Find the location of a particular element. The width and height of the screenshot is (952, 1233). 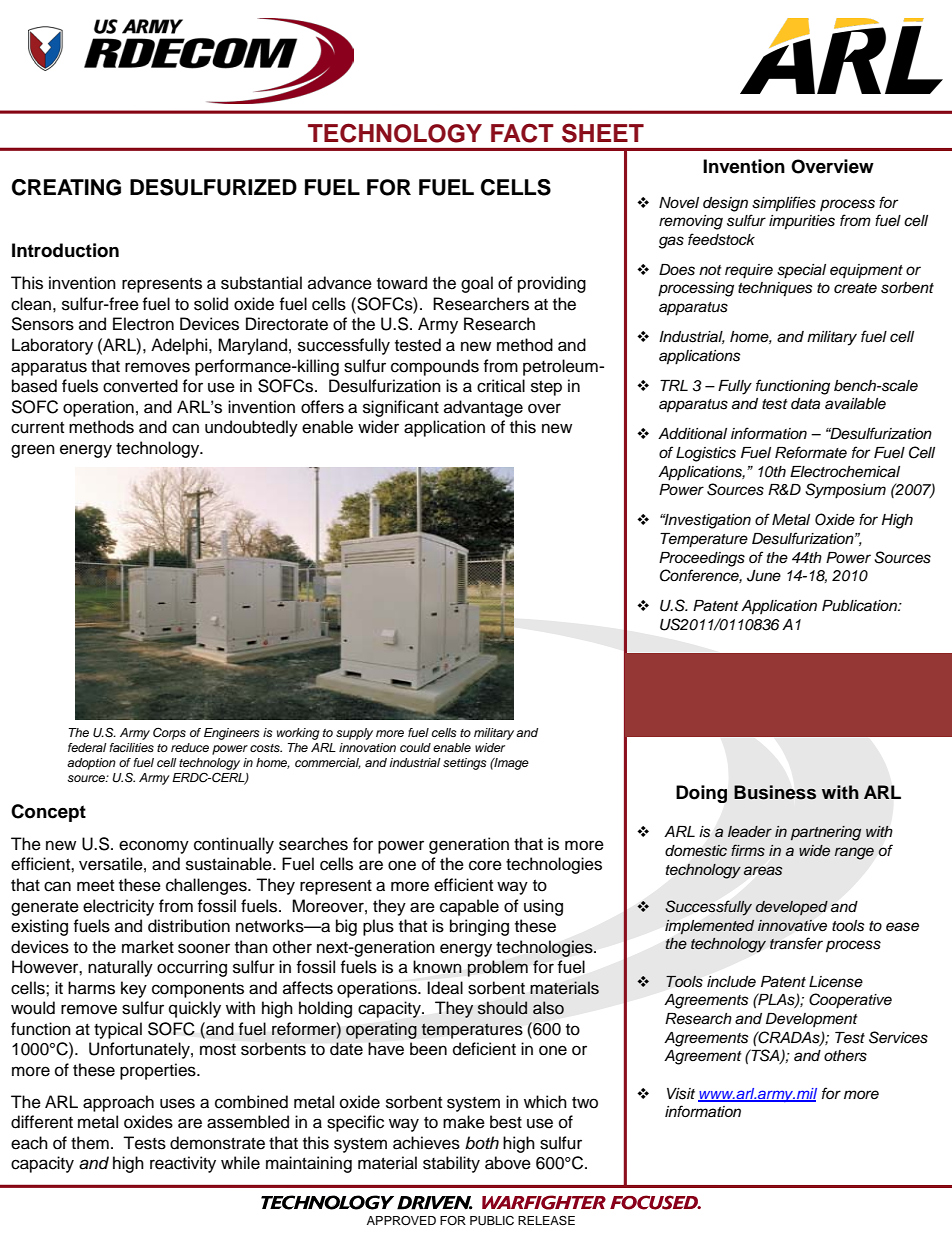

CREATING is located at coordinates (66, 187).
